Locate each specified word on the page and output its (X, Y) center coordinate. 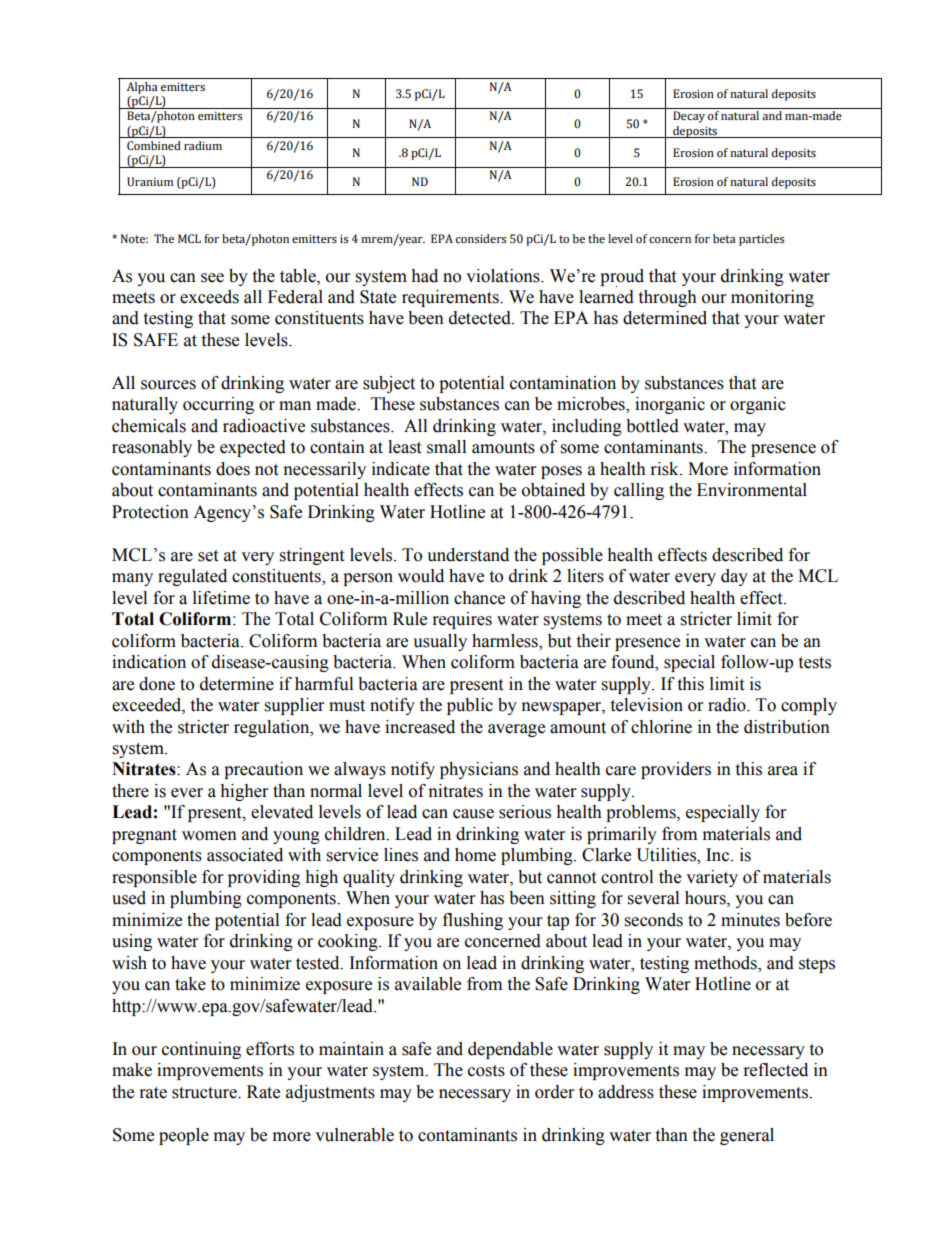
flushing (473, 921)
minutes (750, 920)
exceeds (209, 297)
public (470, 706)
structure (205, 1093)
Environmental (752, 490)
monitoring (772, 298)
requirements (451, 298)
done (157, 684)
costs (486, 1071)
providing (264, 878)
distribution (787, 727)
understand (468, 555)
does (233, 469)
